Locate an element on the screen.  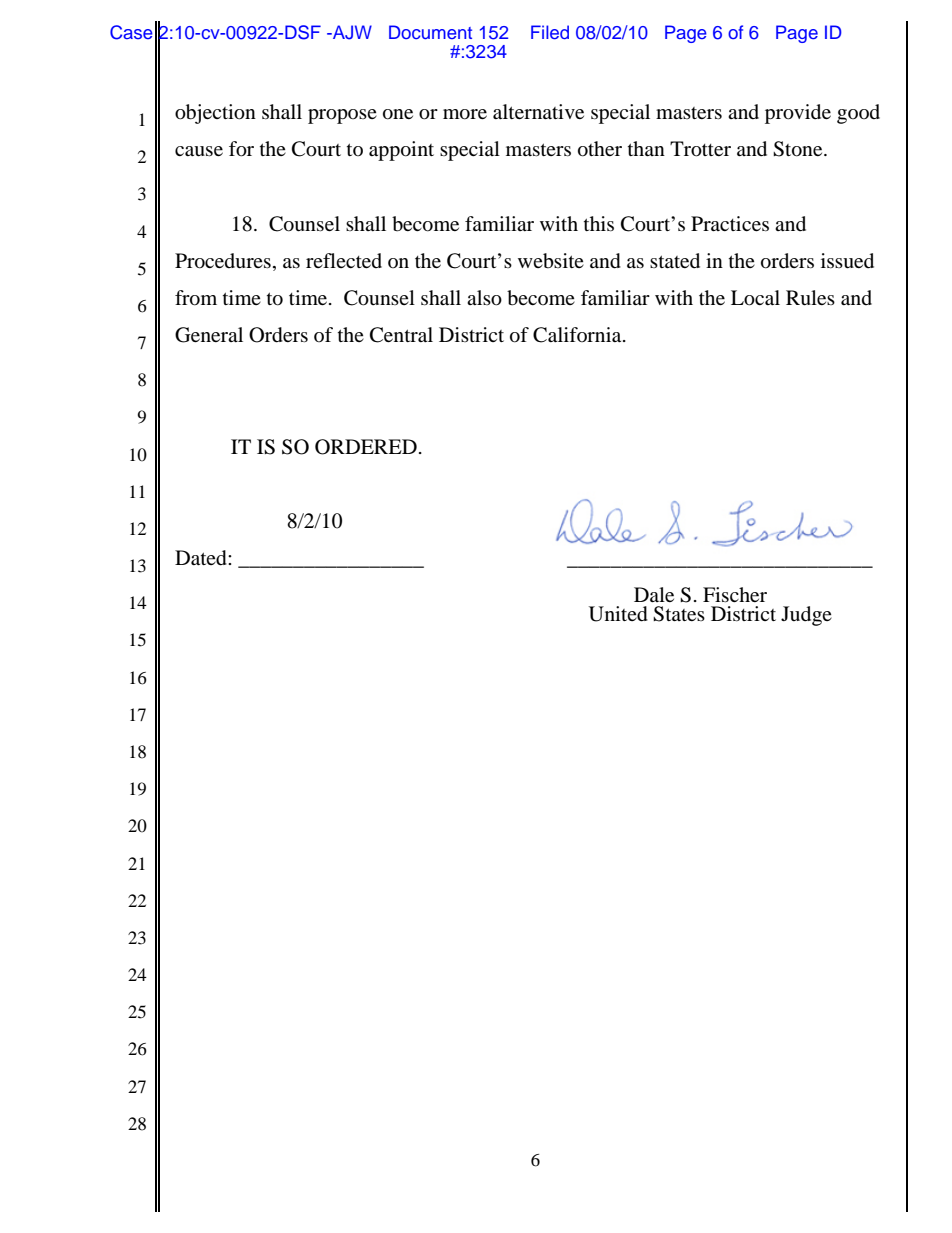
General is located at coordinates (209, 335).
